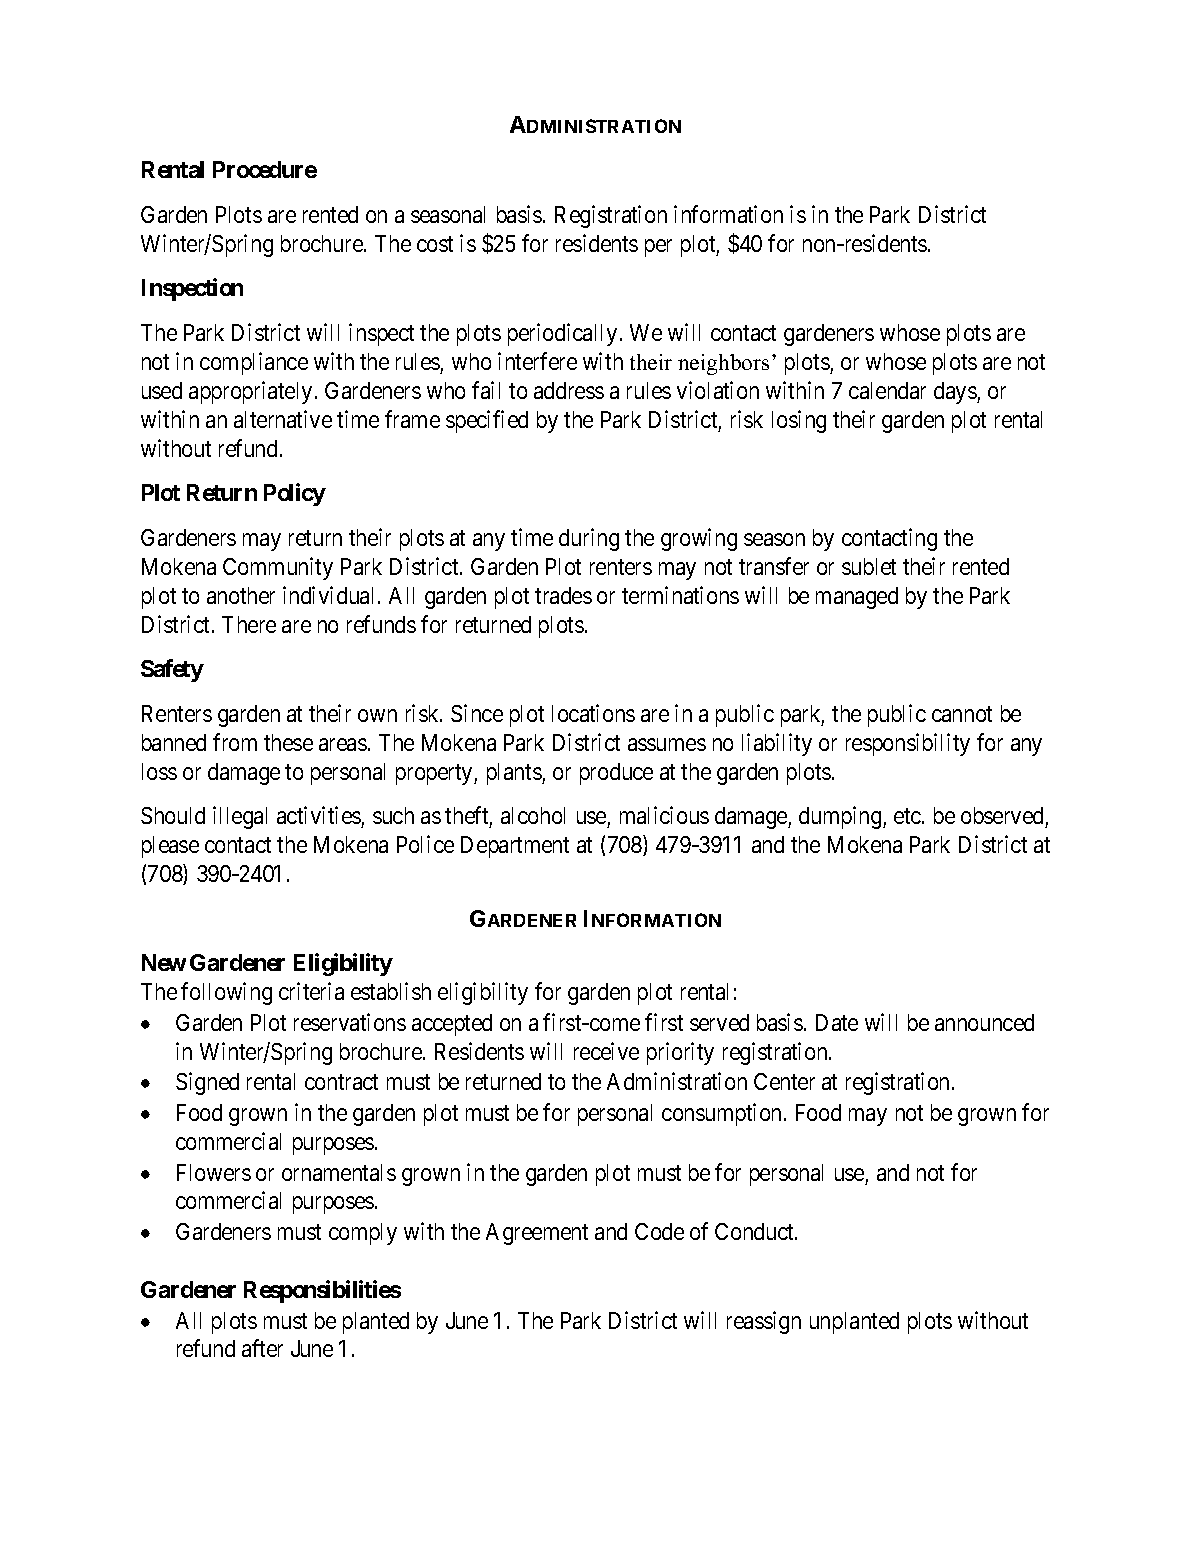 The width and height of the screenshot is (1191, 1542). I want to click on after, so click(262, 1348).
